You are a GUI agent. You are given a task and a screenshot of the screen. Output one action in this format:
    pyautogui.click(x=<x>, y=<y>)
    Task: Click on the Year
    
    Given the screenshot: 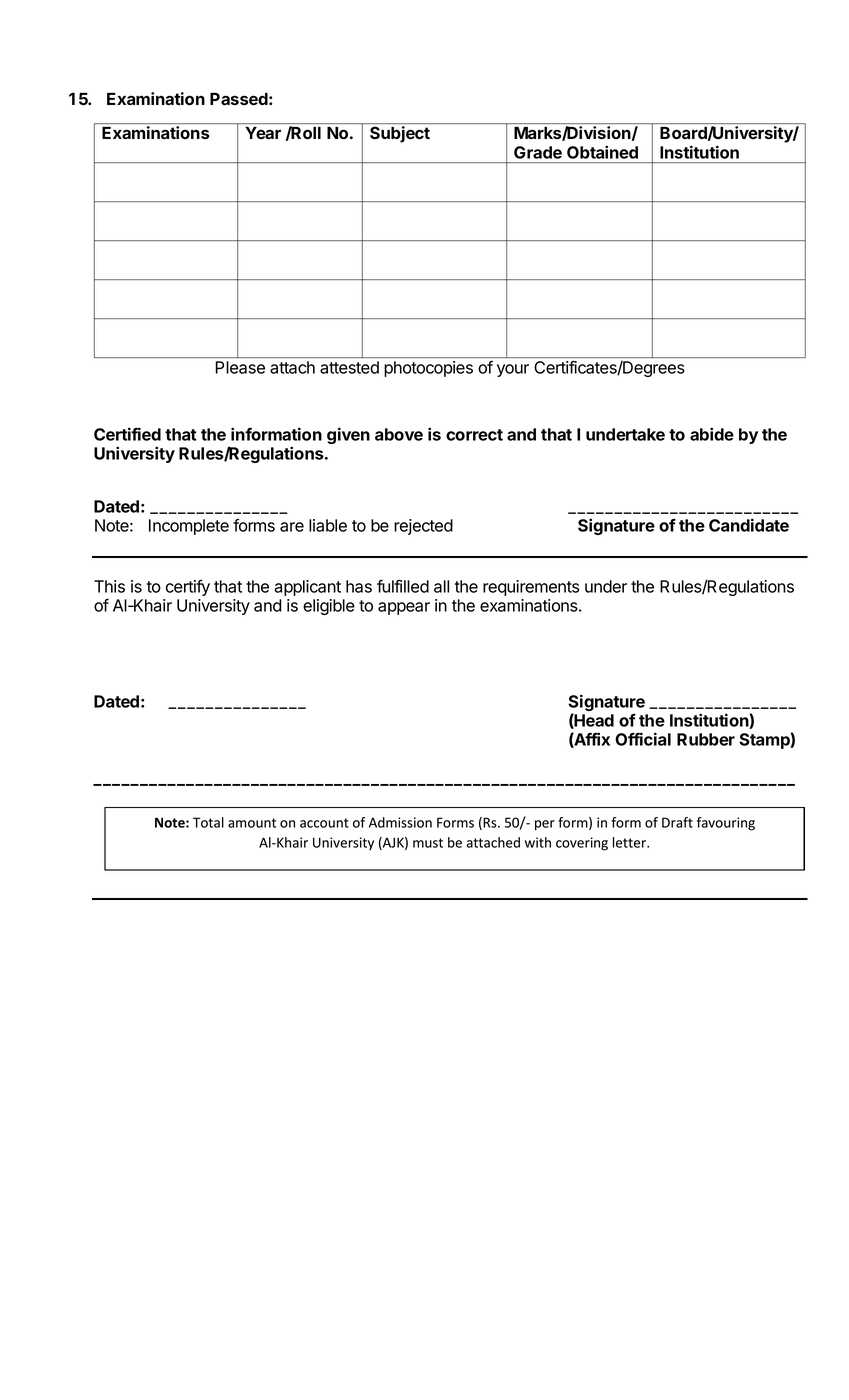 What is the action you would take?
    pyautogui.click(x=263, y=133)
